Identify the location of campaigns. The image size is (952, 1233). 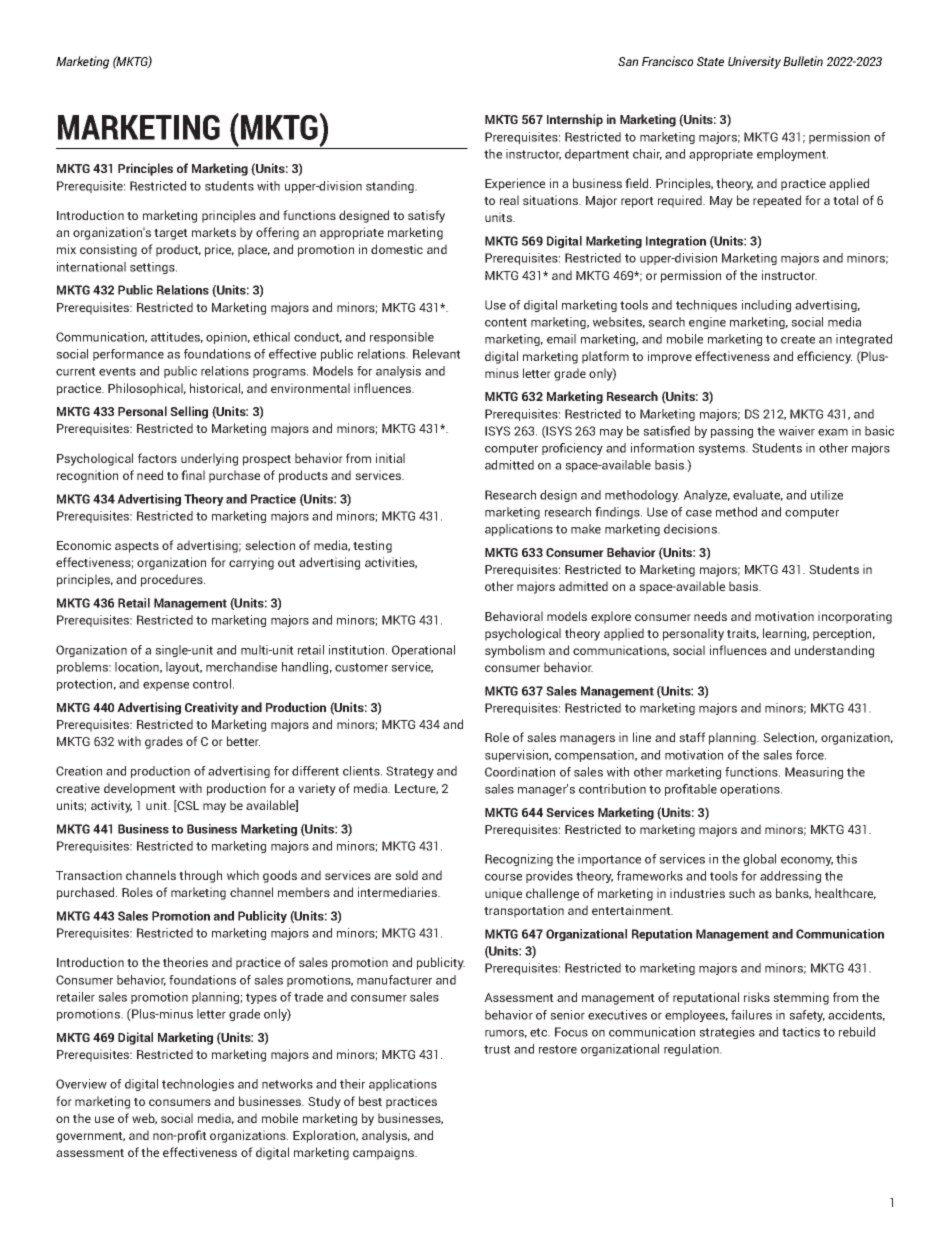
(384, 1153).
